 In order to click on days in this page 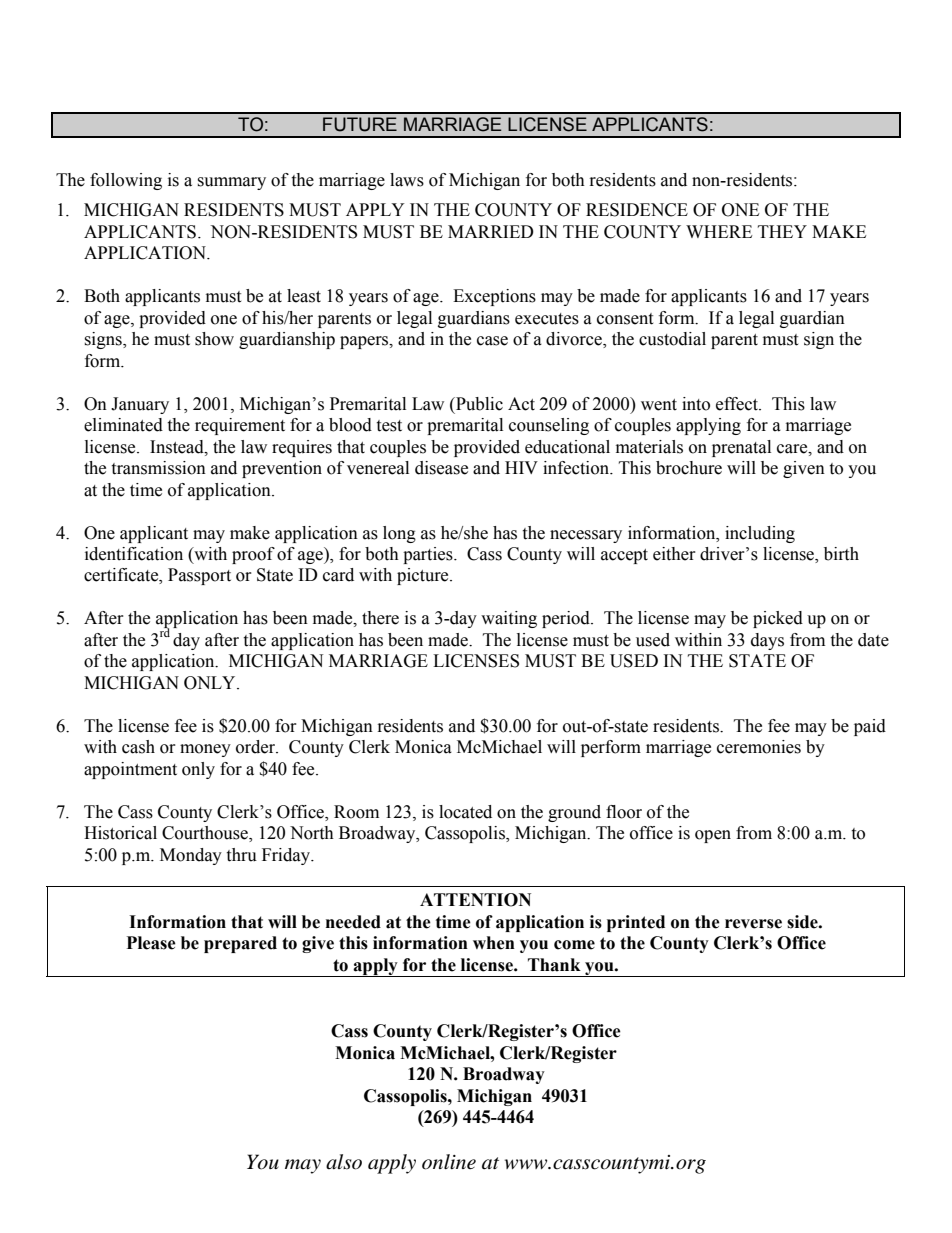, I will do `click(767, 641)`.
